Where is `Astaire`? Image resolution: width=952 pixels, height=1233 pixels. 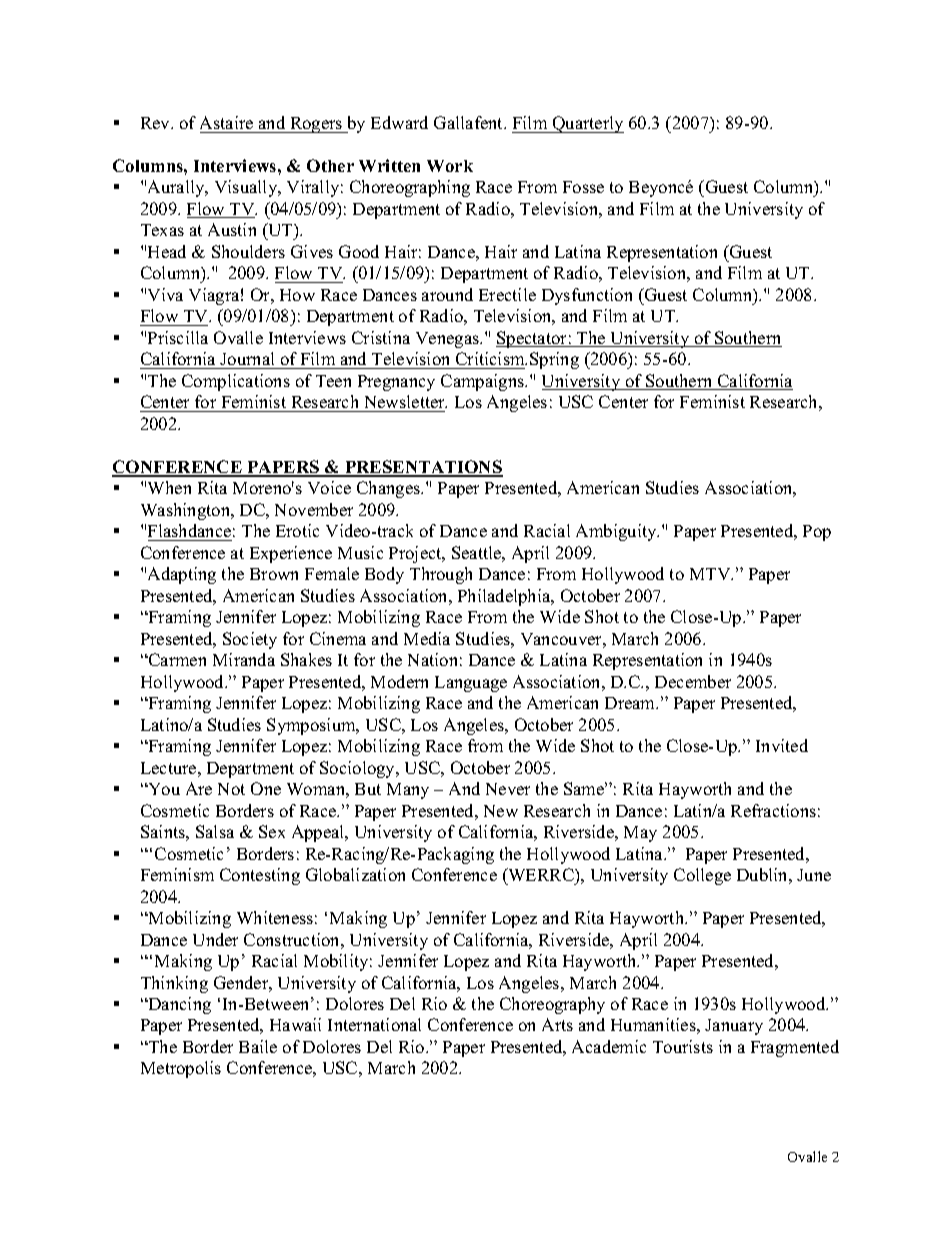
Astaire is located at coordinates (226, 122).
